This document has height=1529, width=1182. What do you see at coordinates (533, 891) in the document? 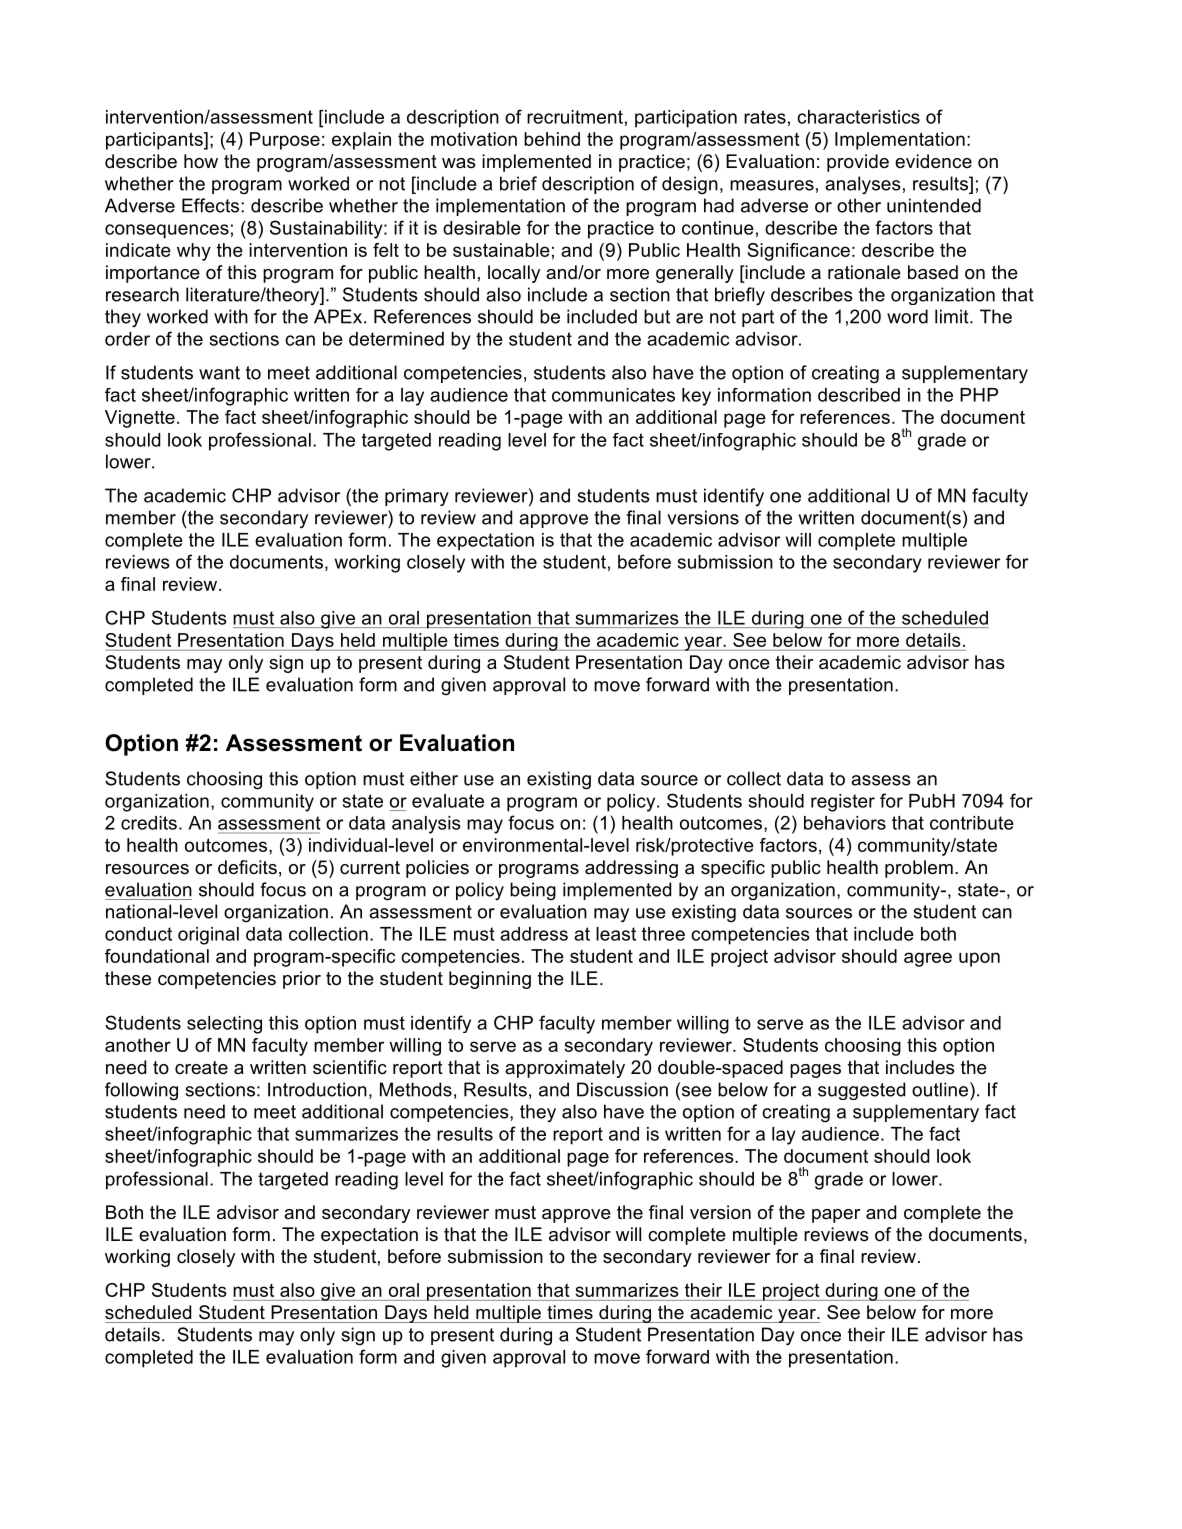
I see `being` at bounding box center [533, 891].
